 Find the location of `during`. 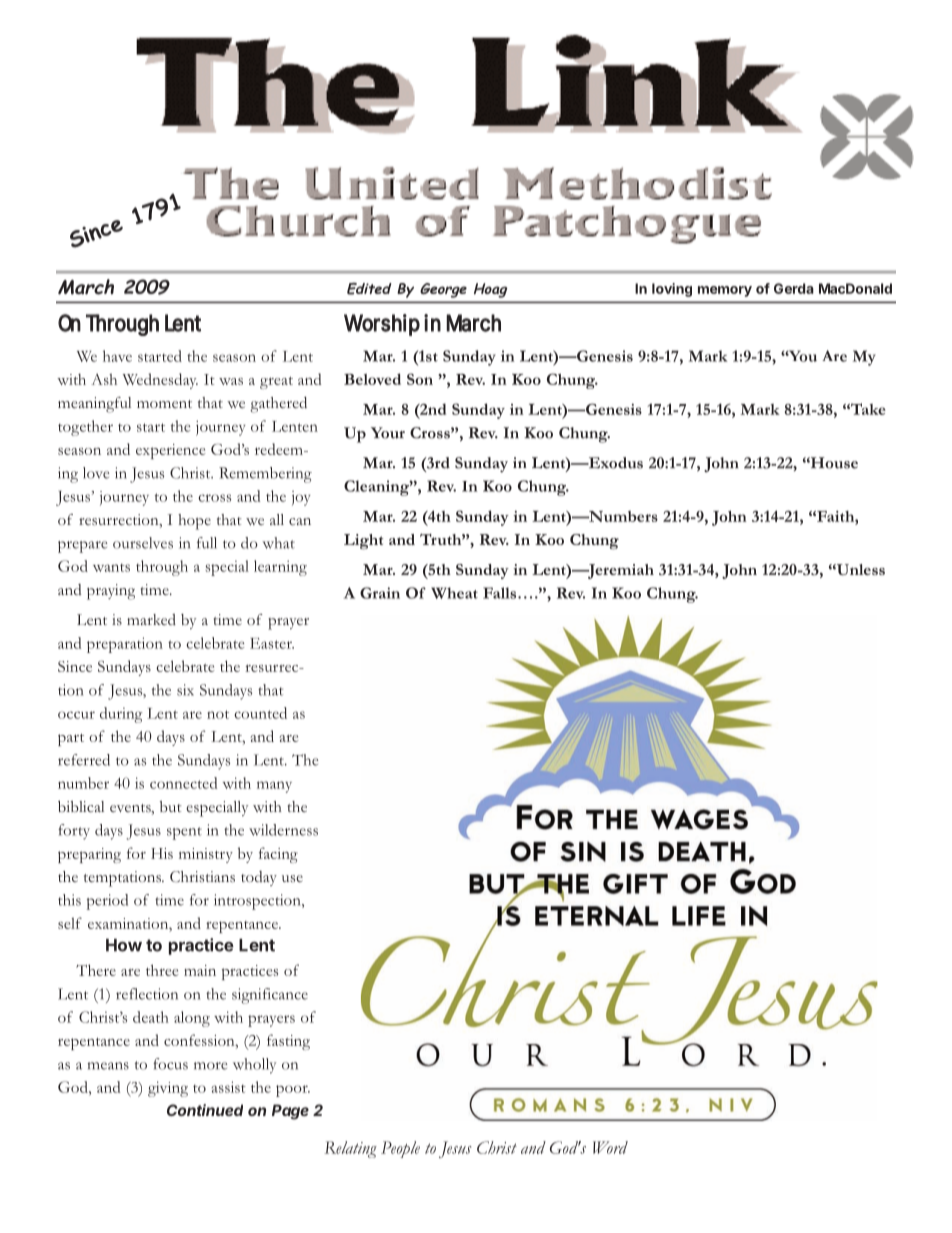

during is located at coordinates (121, 715).
